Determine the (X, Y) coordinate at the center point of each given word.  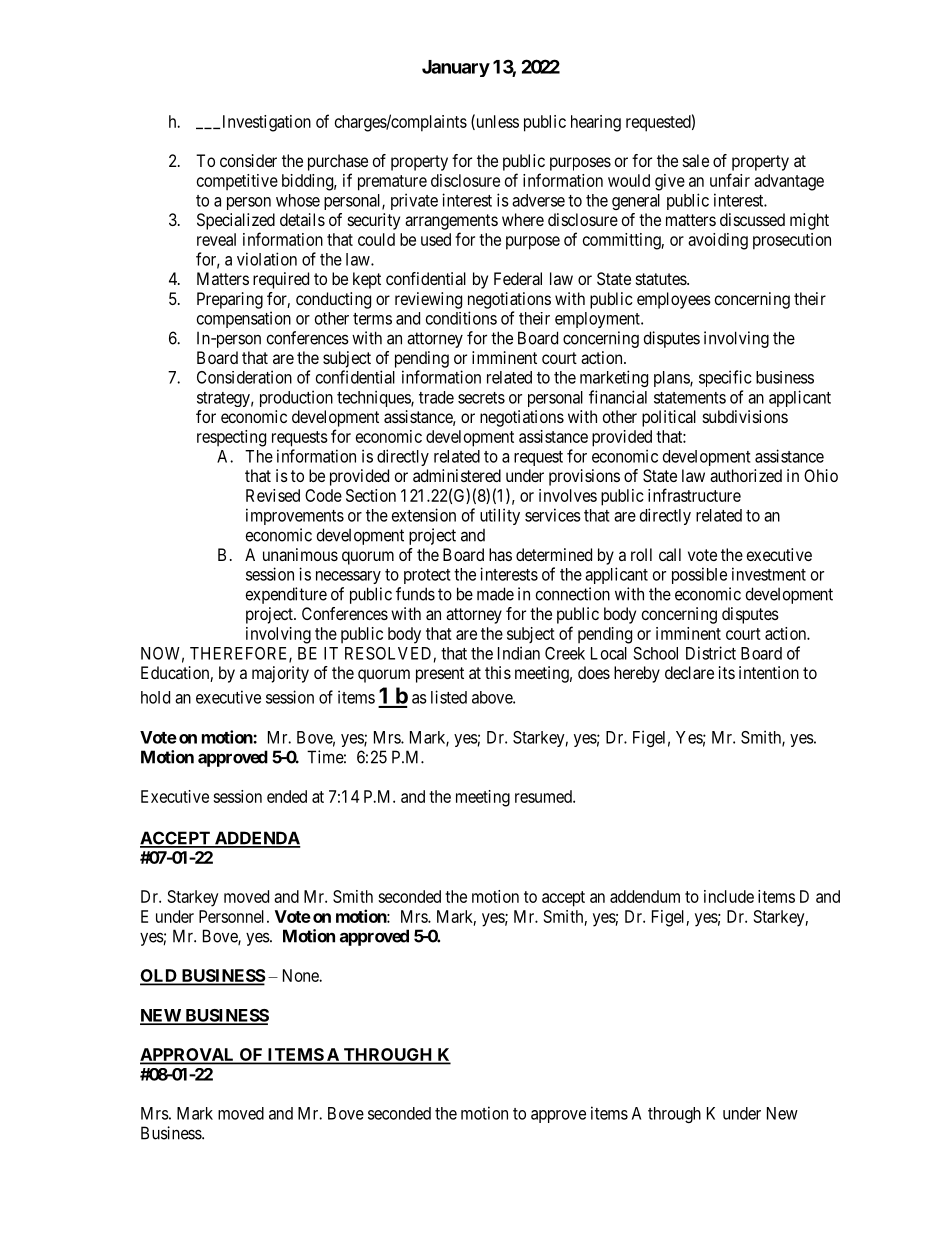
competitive (237, 182)
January (456, 68)
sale (696, 160)
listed (449, 697)
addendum (645, 896)
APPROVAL (188, 1056)
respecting (231, 438)
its (727, 672)
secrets (481, 398)
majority (280, 674)
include (729, 896)
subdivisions (745, 416)
